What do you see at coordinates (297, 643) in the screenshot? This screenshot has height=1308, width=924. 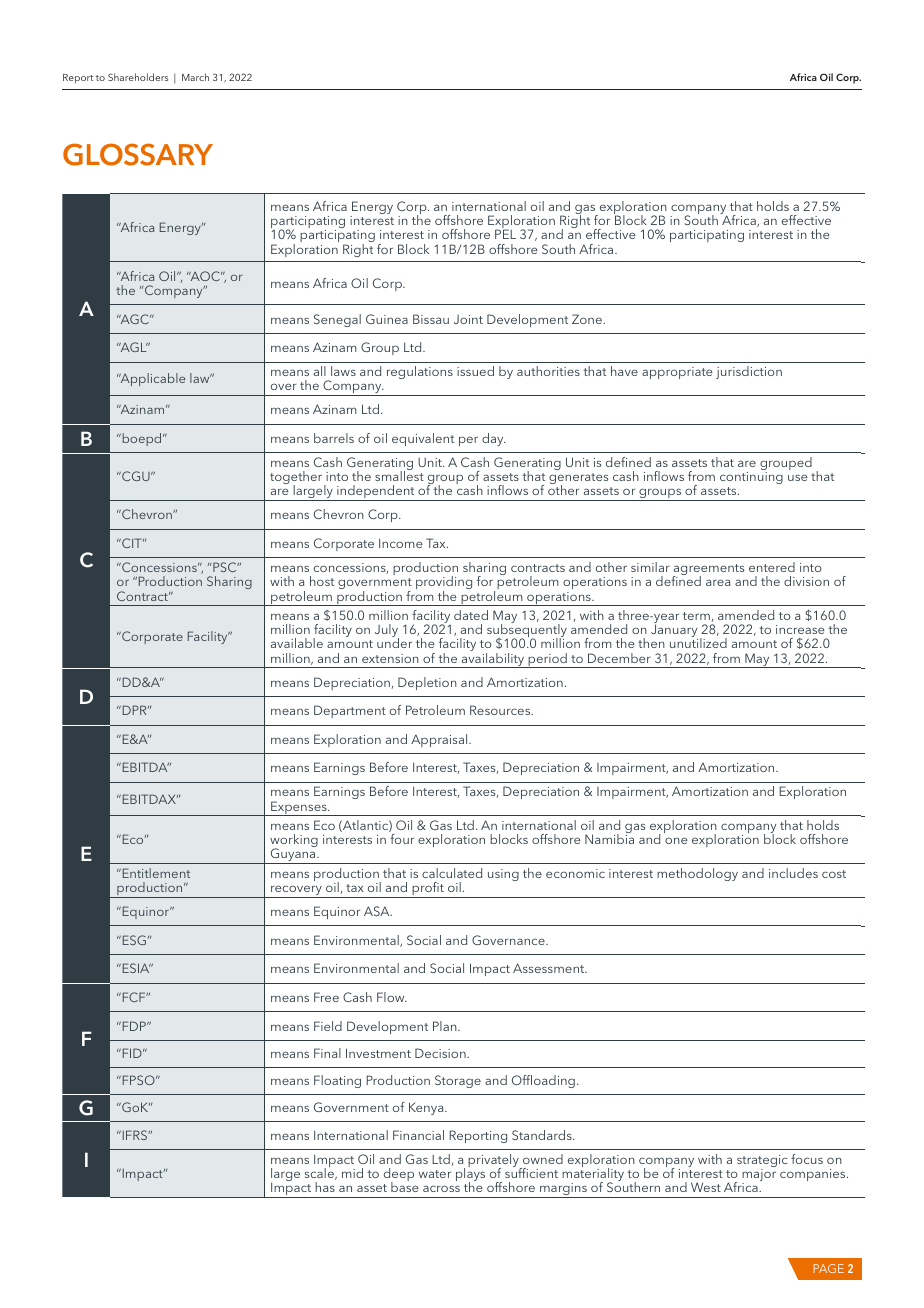 I see `available` at bounding box center [297, 643].
